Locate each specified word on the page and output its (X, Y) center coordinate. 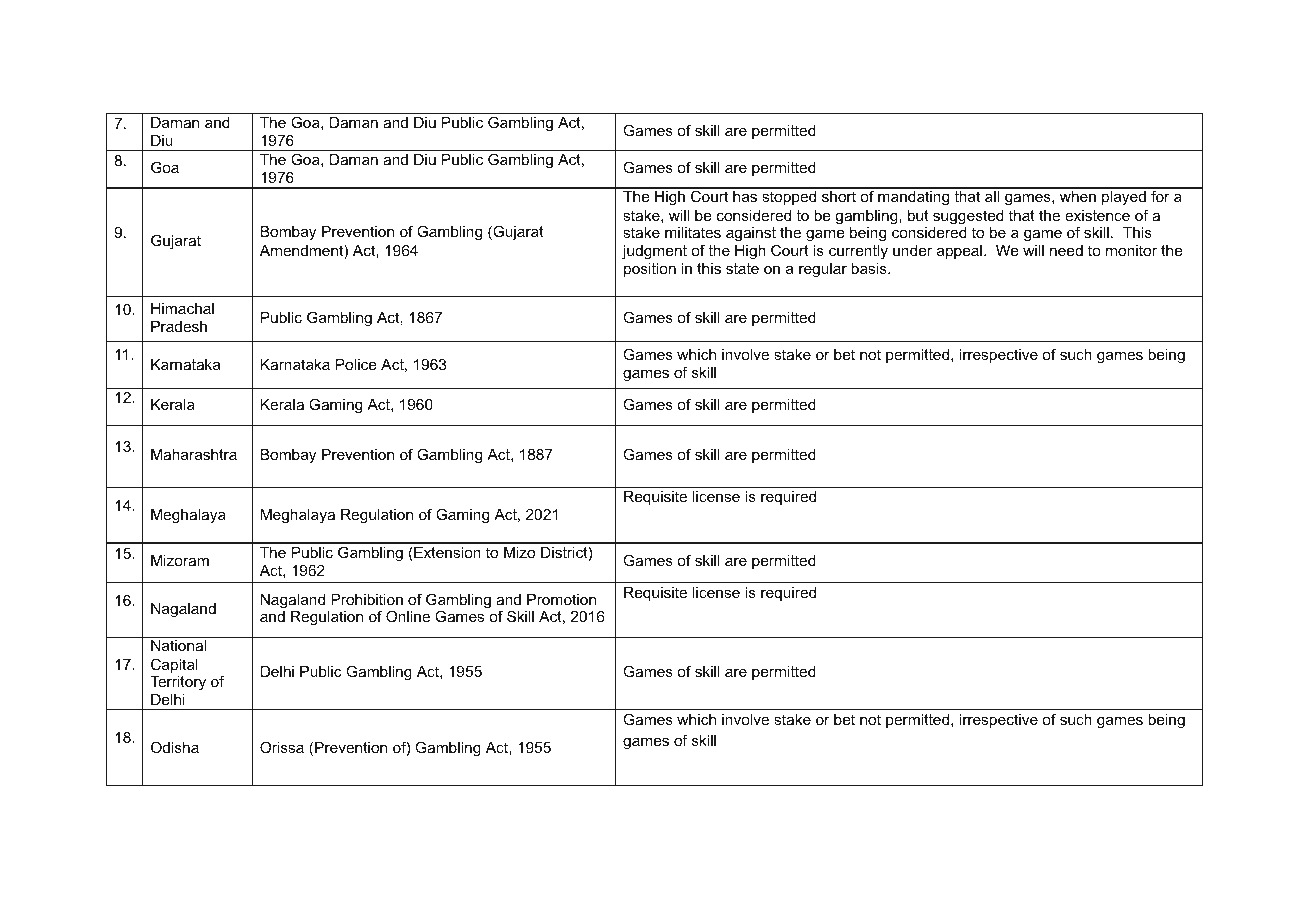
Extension (446, 554)
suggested (968, 217)
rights (303, 857)
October (418, 856)
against (751, 234)
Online (408, 616)
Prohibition (367, 599)
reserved (348, 856)
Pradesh (179, 326)
